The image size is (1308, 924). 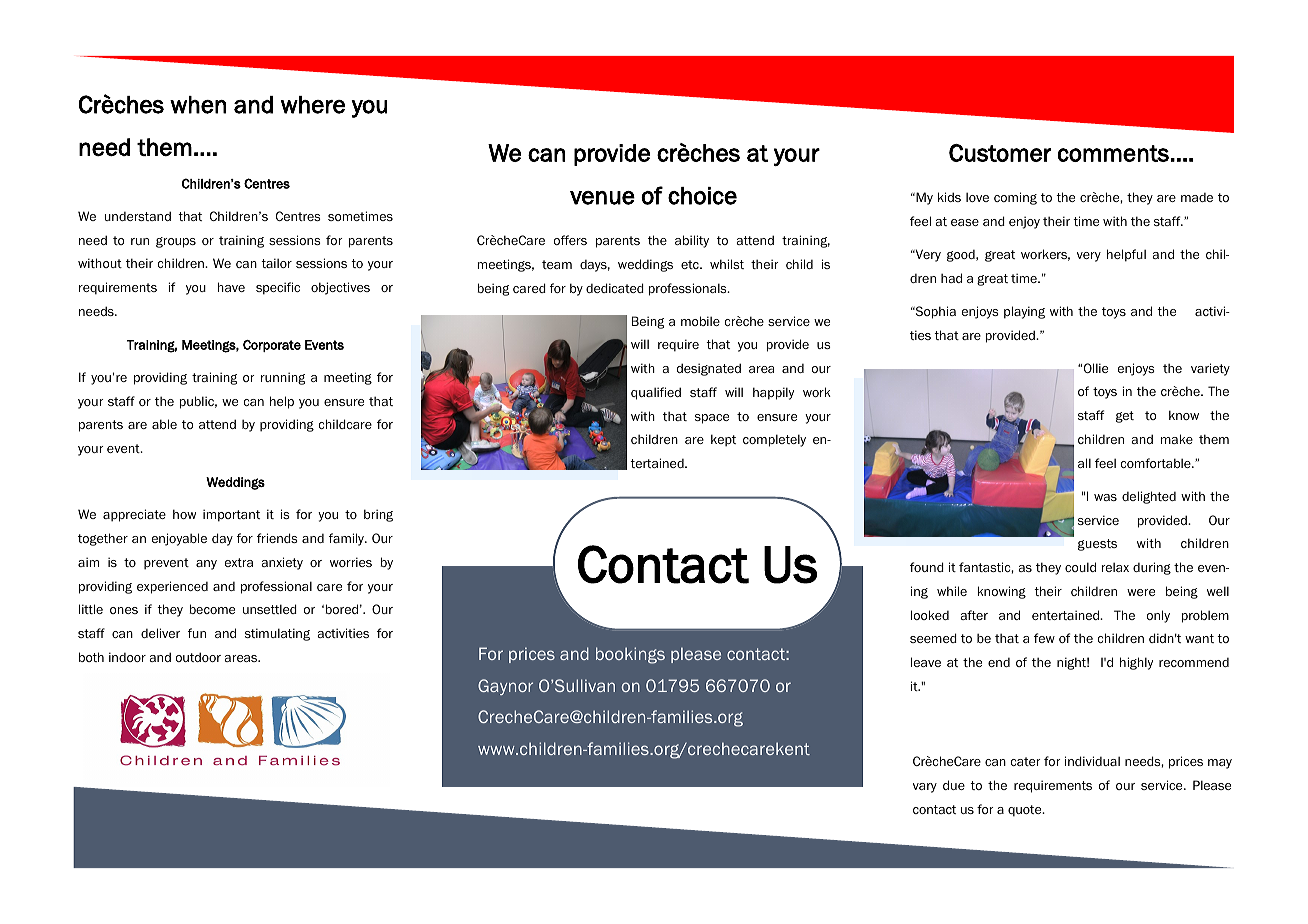 What do you see at coordinates (1113, 153) in the screenshot?
I see `comments` at bounding box center [1113, 153].
